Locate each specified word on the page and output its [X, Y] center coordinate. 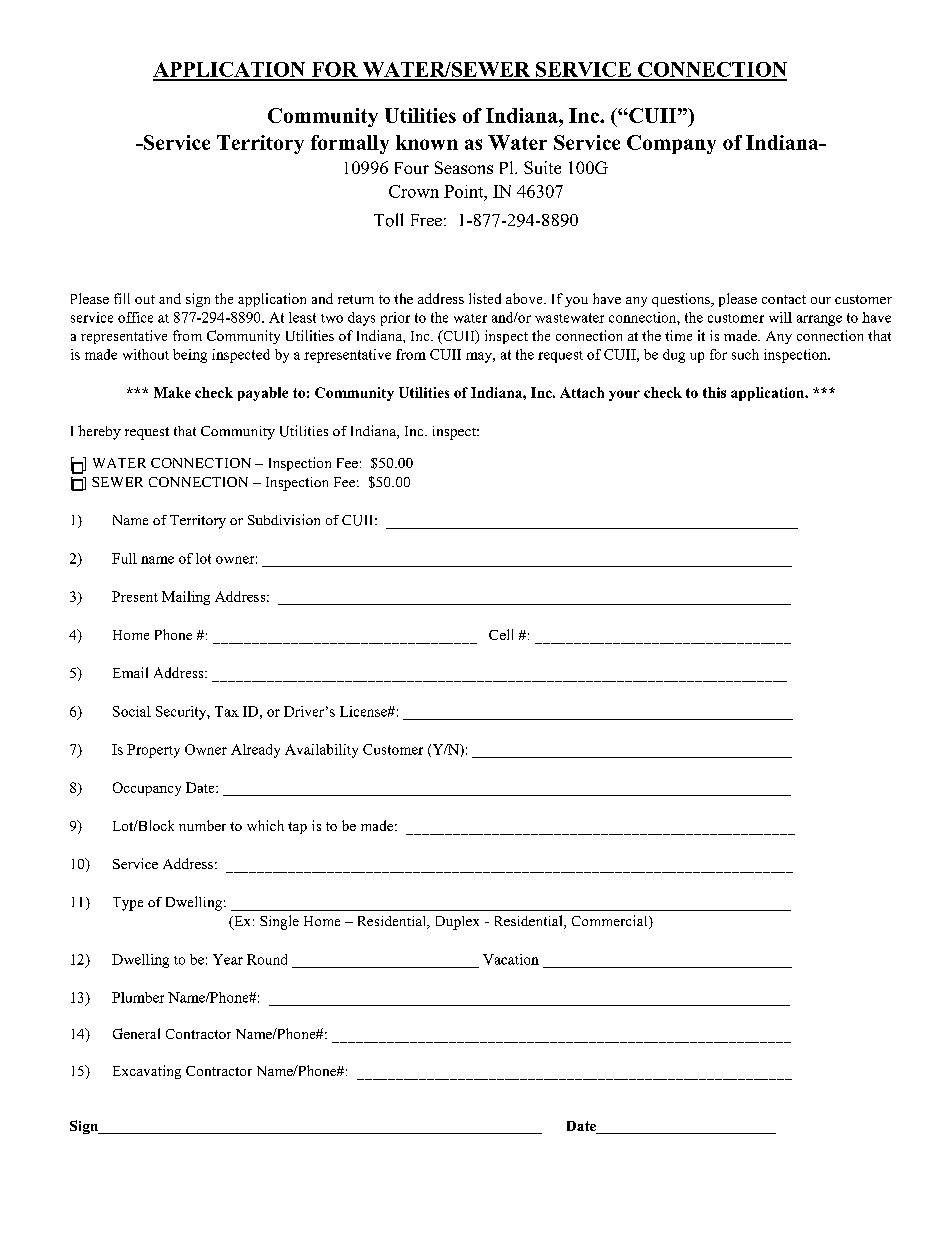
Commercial [611, 922]
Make [172, 392]
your [624, 395]
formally [350, 144]
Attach [582, 392]
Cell [501, 634]
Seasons [464, 167]
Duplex [457, 923]
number [202, 825]
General [136, 1033]
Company [671, 144]
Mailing [186, 598]
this [714, 392]
